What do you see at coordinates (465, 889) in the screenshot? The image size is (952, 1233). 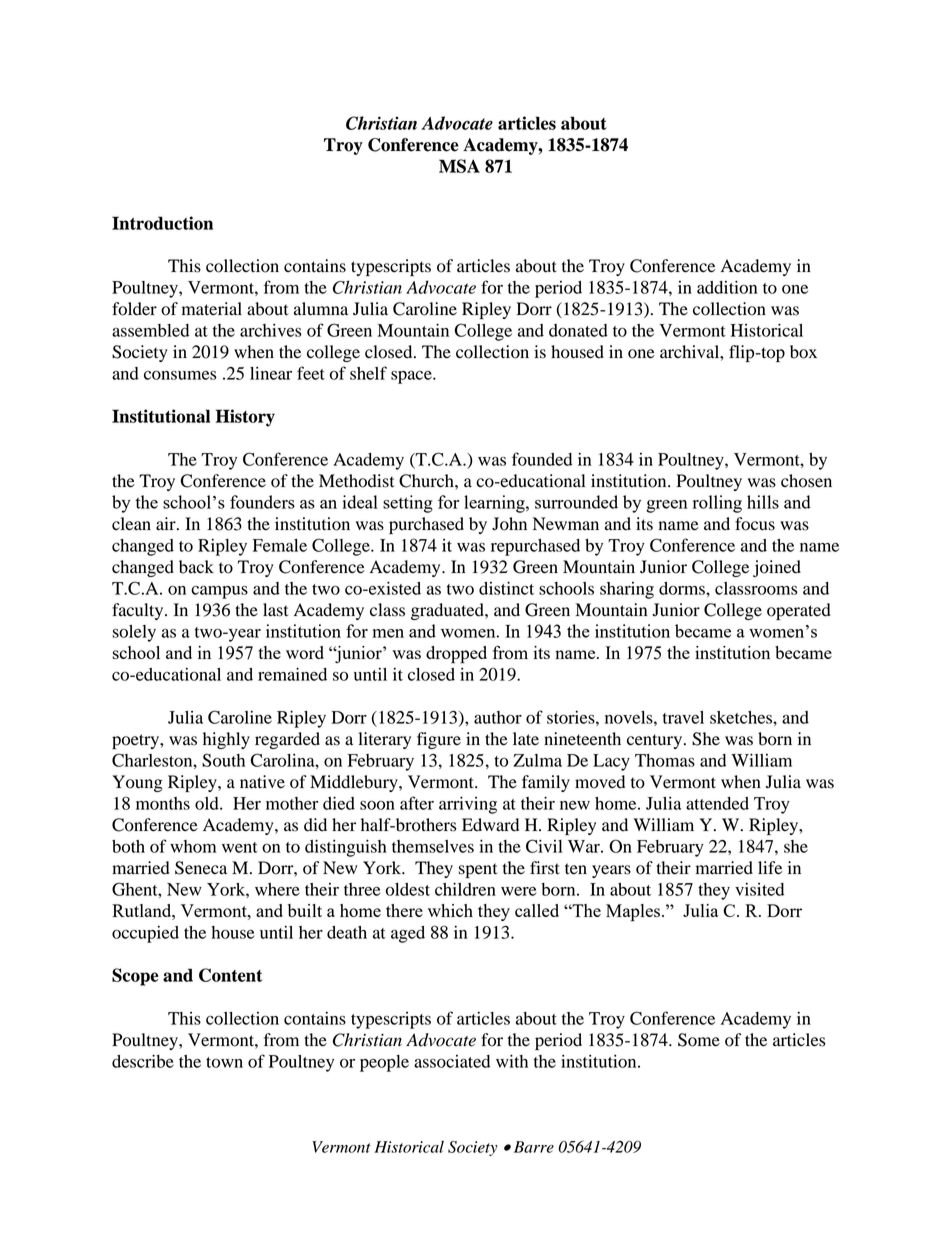 I see `children` at bounding box center [465, 889].
